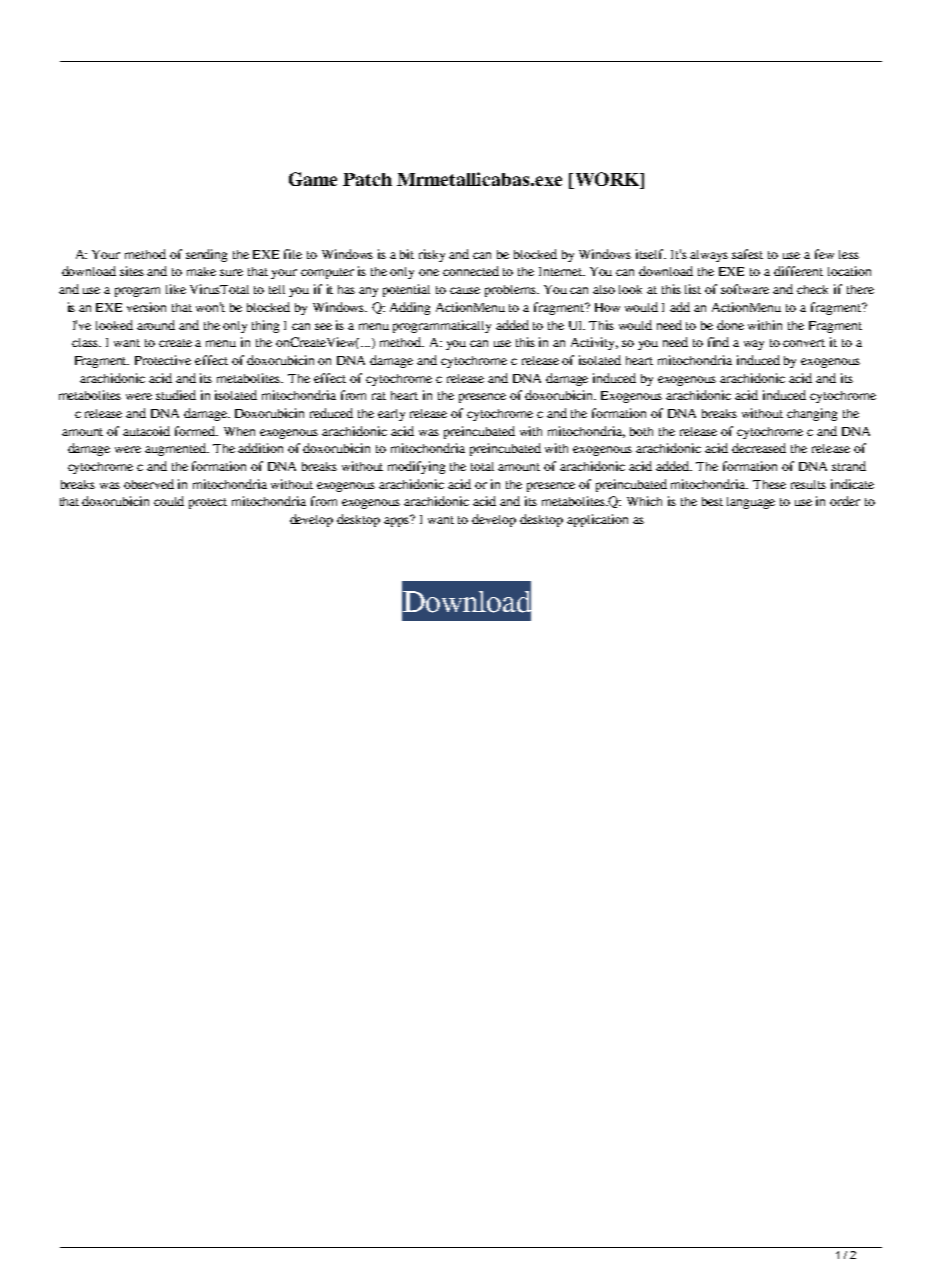 This screenshot has width=942, height=1288. I want to click on make, so click(201, 271).
